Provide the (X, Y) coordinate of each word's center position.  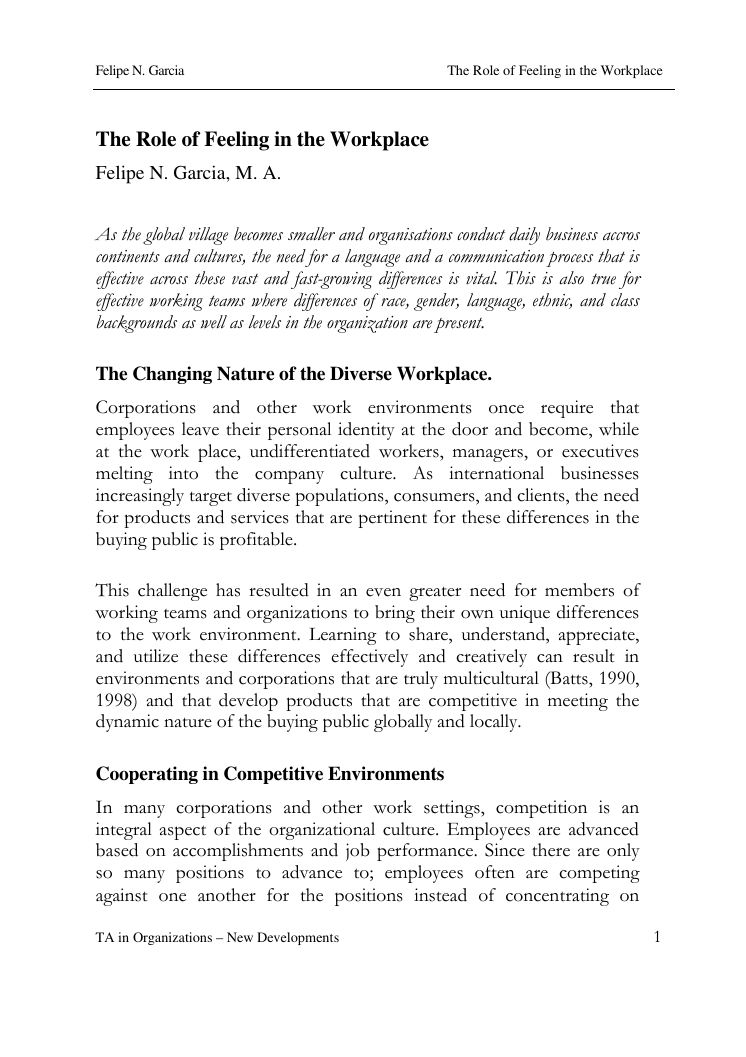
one (172, 897)
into (183, 473)
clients (542, 495)
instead (440, 895)
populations (340, 497)
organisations (411, 236)
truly (421, 680)
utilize (156, 656)
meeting (578, 702)
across (169, 280)
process (569, 259)
